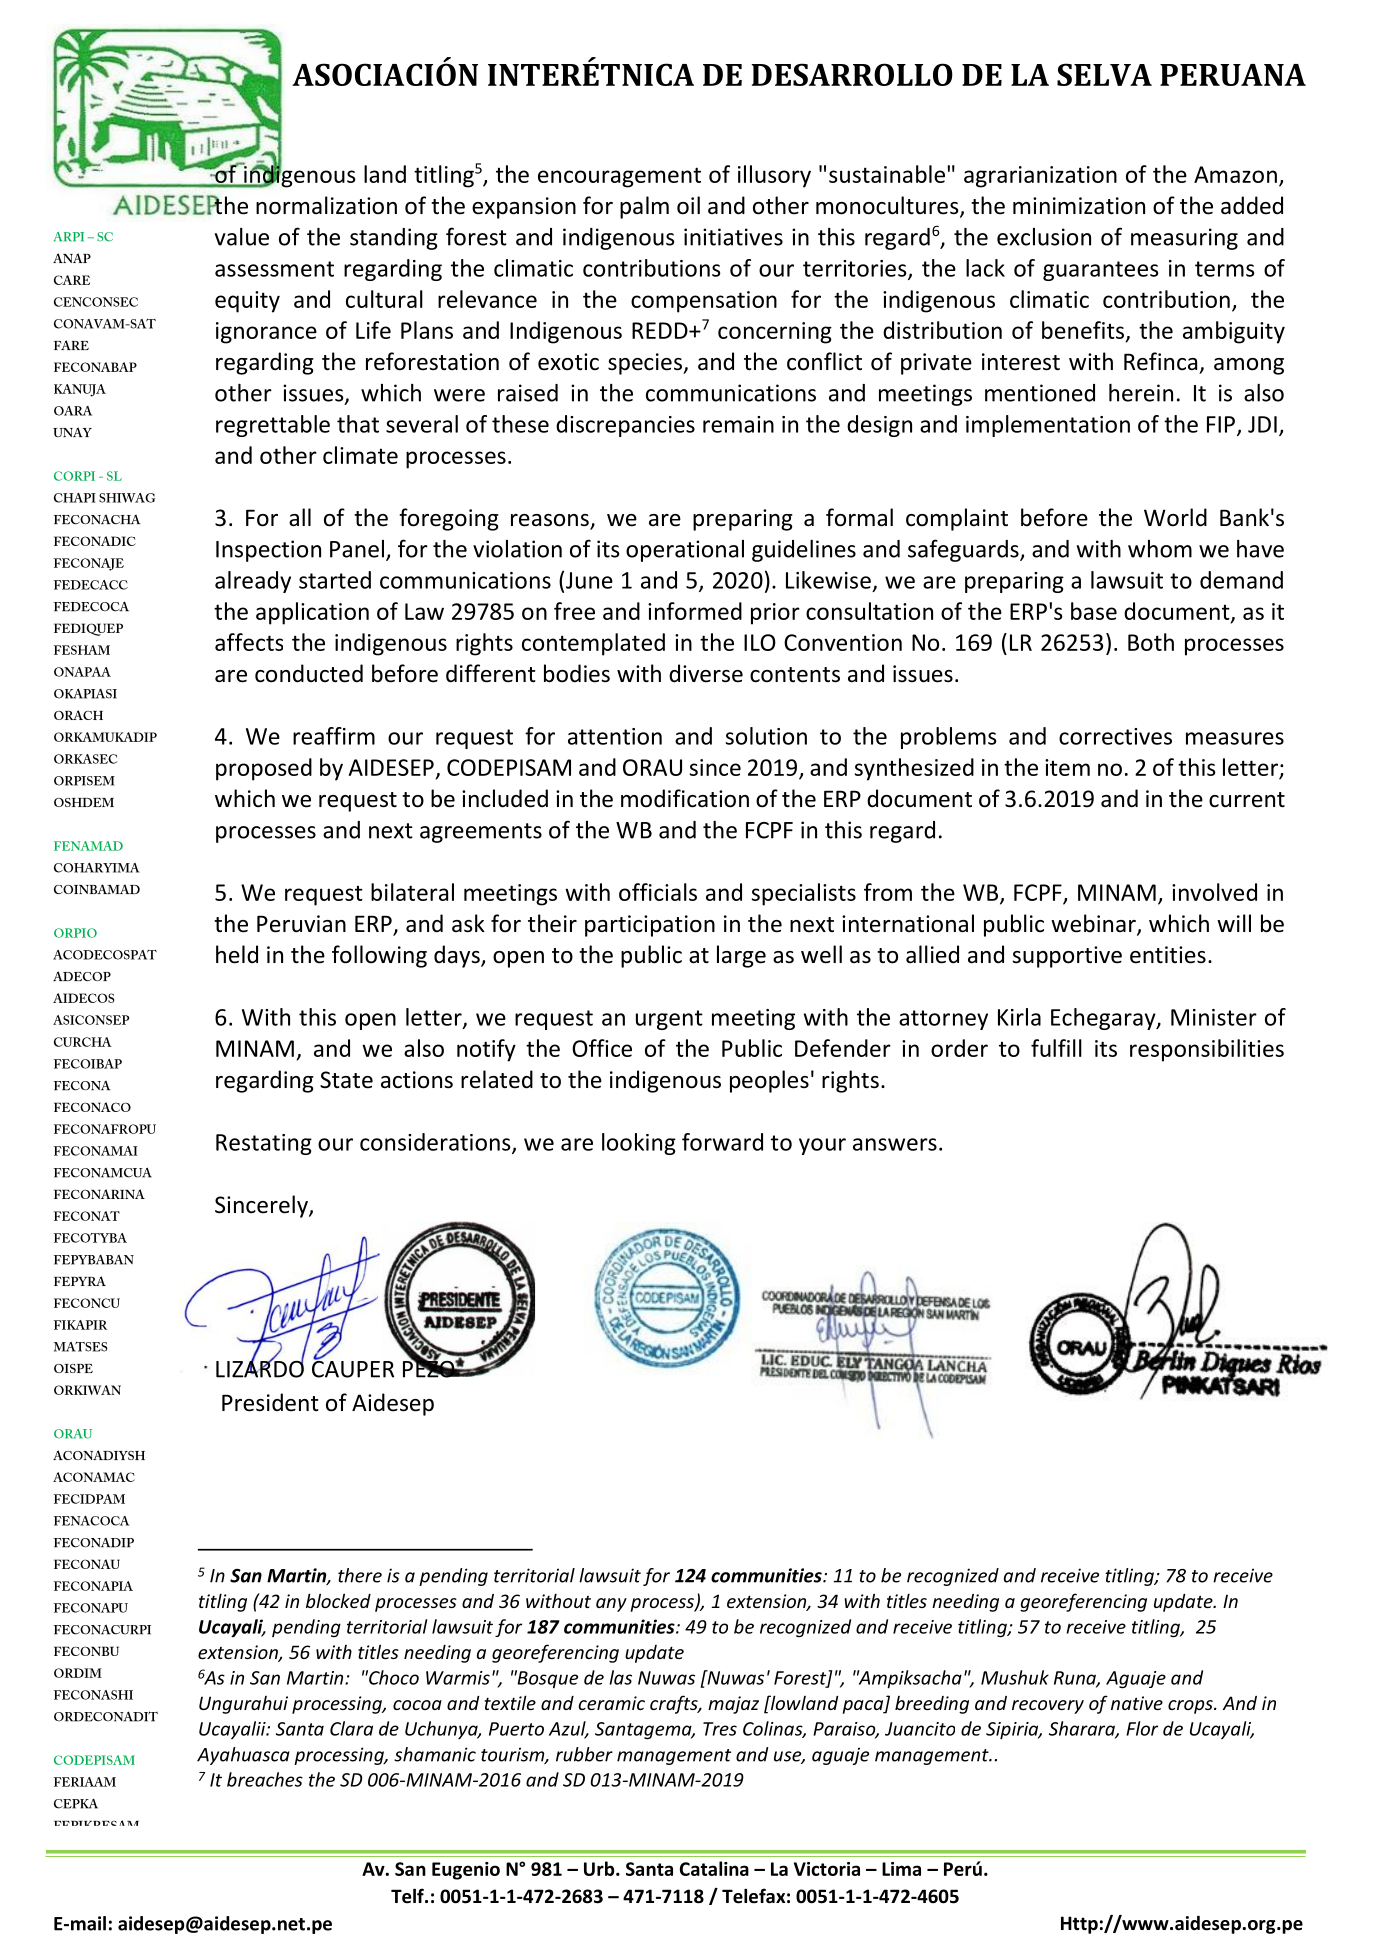 This screenshot has width=1384, height=1957. What do you see at coordinates (1168, 955) in the screenshot?
I see `entities` at bounding box center [1168, 955].
